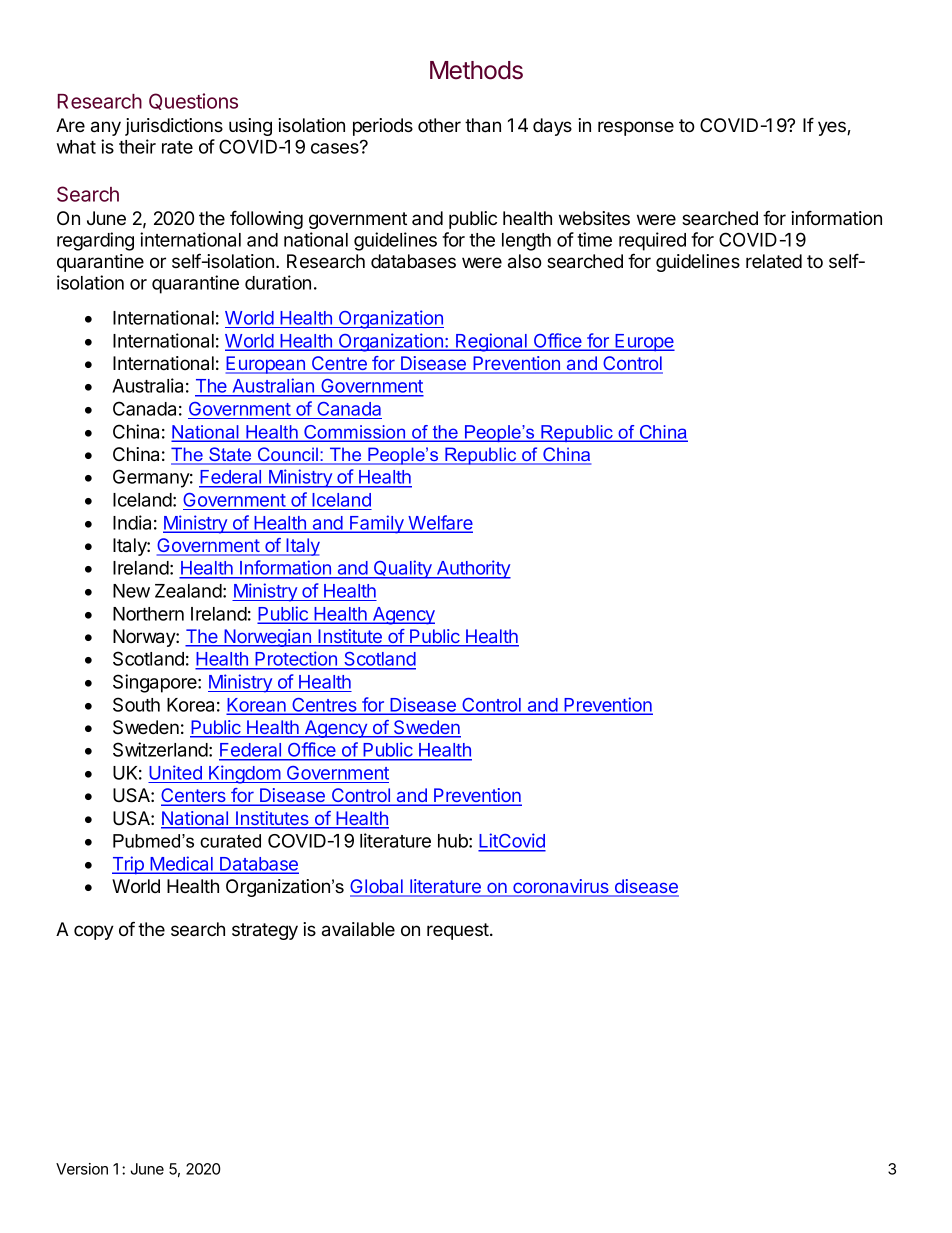 Image resolution: width=952 pixels, height=1233 pixels. Describe the element at coordinates (561, 887) in the document. I see `coronavirus` at that location.
